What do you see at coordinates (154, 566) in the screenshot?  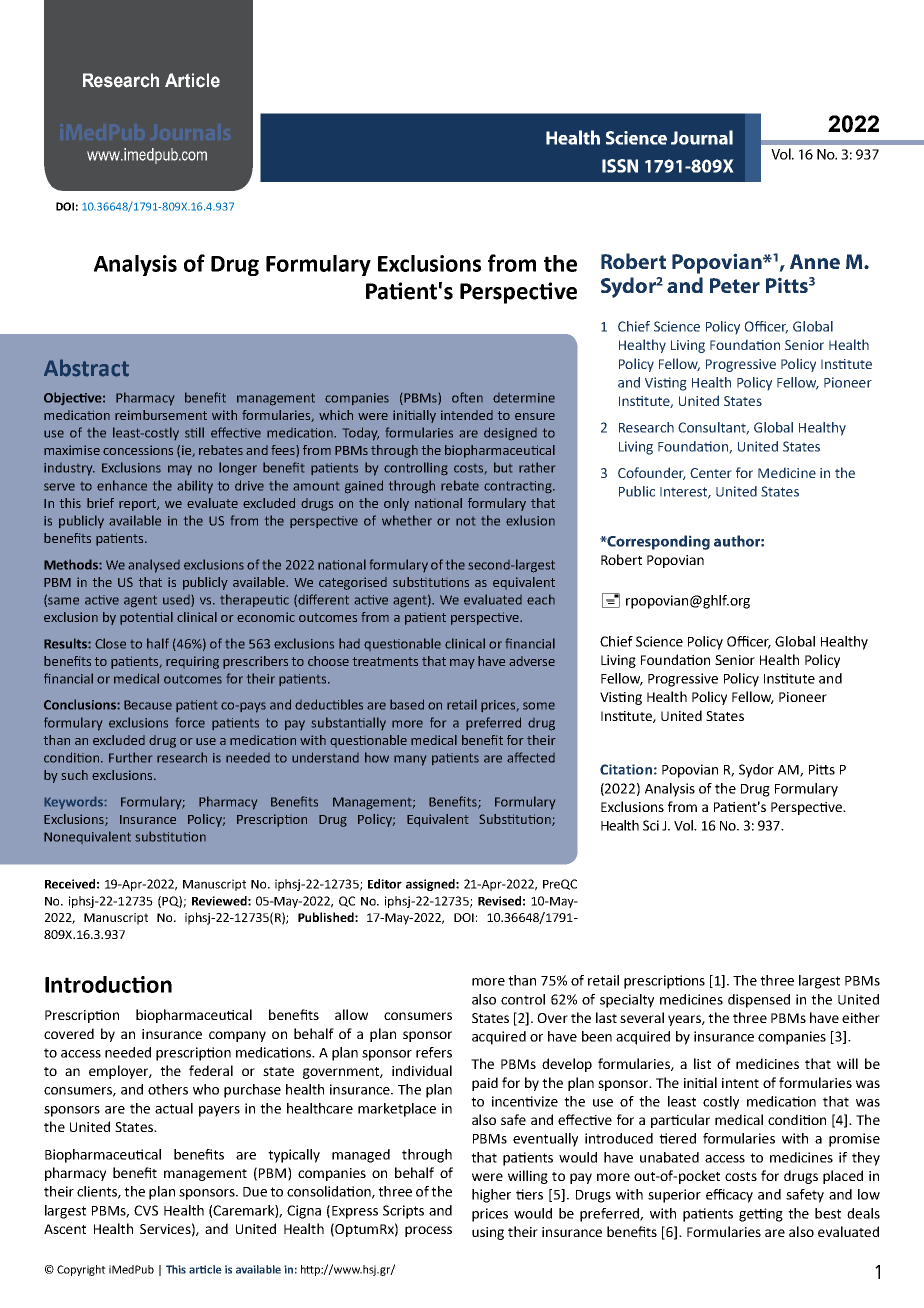 I see `analysed` at bounding box center [154, 566].
